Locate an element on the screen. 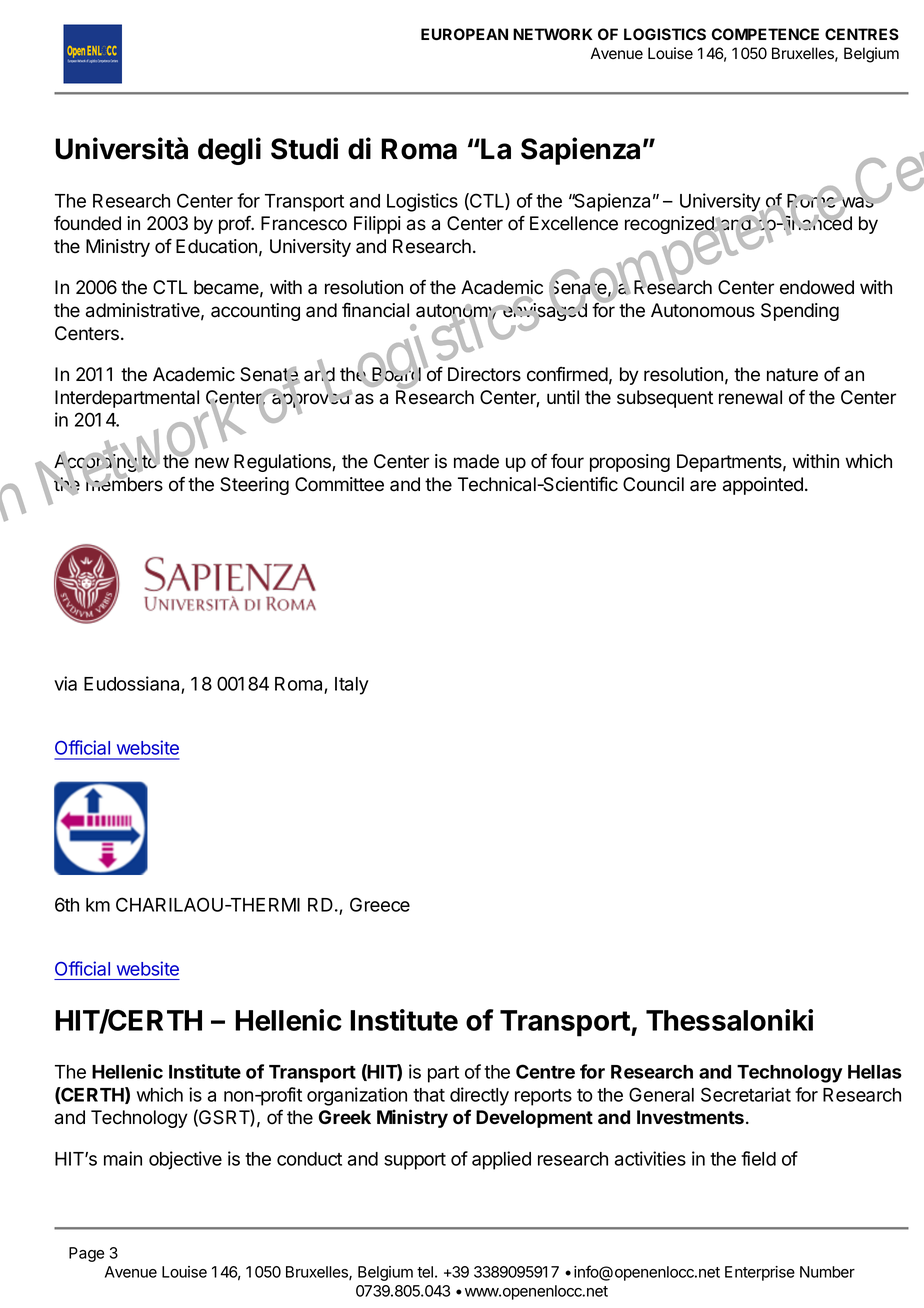 This screenshot has height=1308, width=924. endowed is located at coordinates (817, 287).
